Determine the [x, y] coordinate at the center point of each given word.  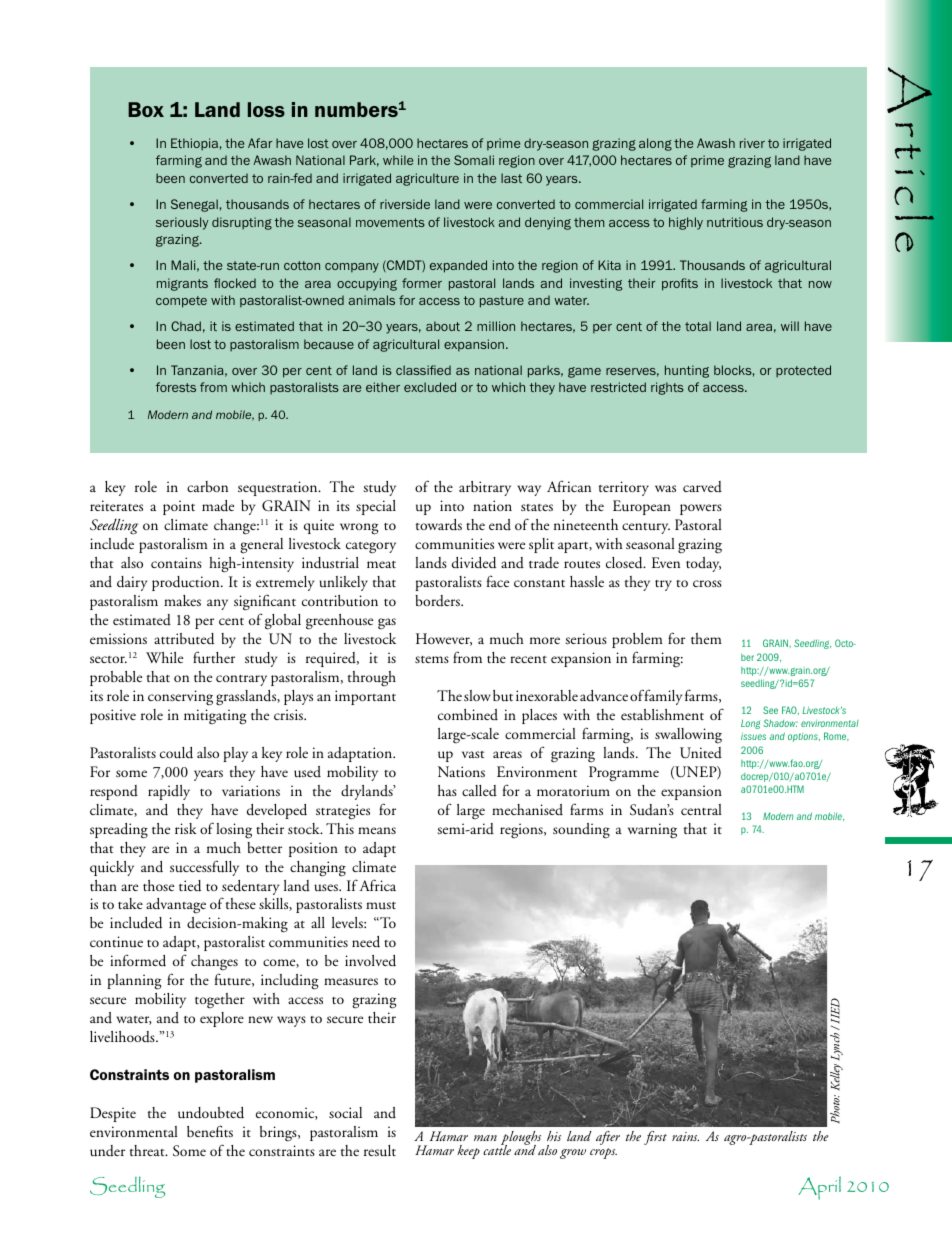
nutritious [735, 222]
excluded [430, 387]
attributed [184, 639]
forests [176, 387]
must [381, 905]
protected [803, 371]
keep [468, 1152]
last [511, 178]
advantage [176, 905]
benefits [210, 1131]
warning [652, 830]
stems [432, 659]
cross [707, 583]
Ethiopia [194, 144]
